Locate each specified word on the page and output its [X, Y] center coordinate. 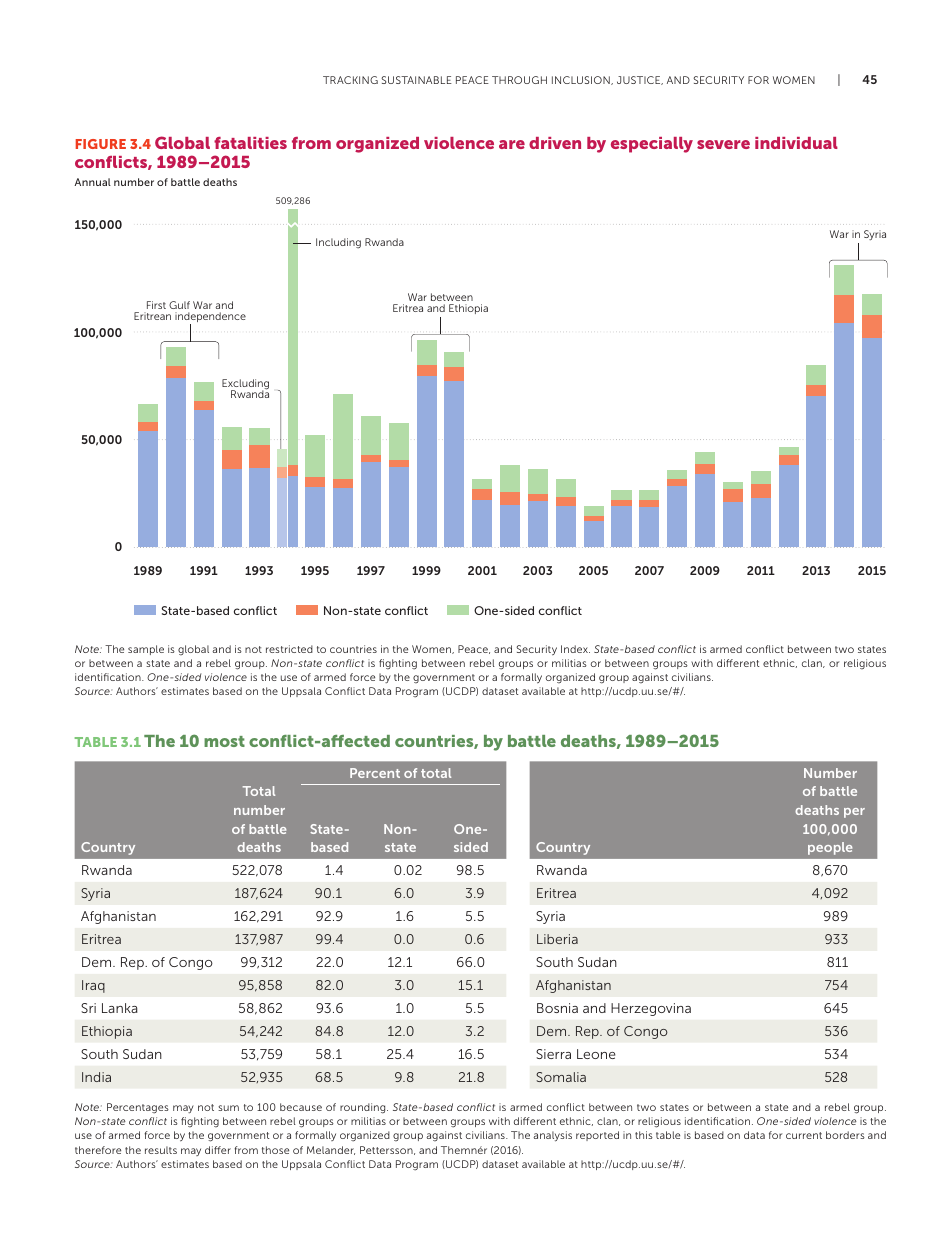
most [224, 741]
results [161, 1150]
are [512, 144]
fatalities [250, 143]
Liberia [557, 939]
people [830, 848]
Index [575, 649]
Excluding [245, 386]
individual [796, 143]
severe [723, 144]
